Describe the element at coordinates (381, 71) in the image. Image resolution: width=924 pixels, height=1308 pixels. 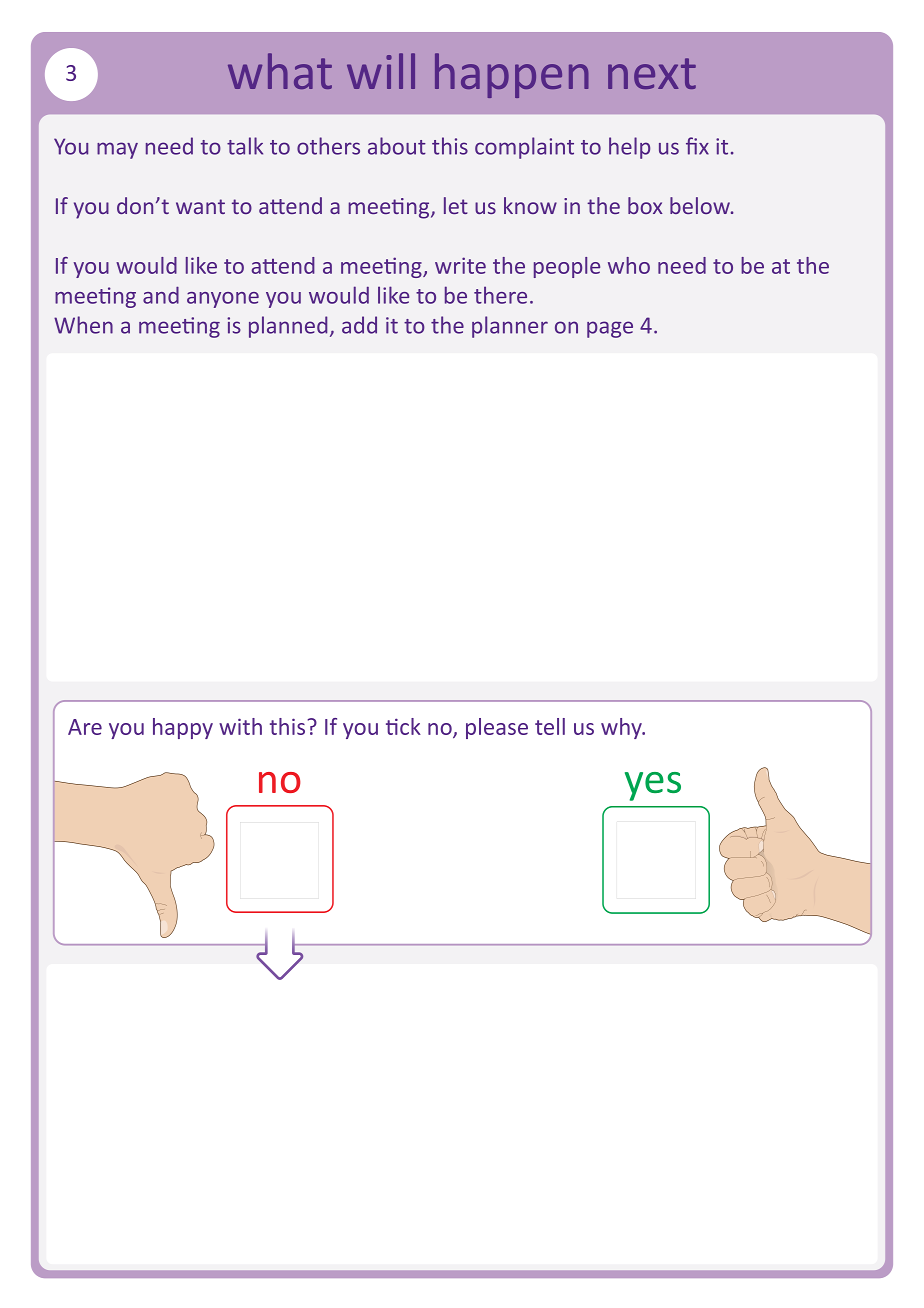
I see `will` at that location.
